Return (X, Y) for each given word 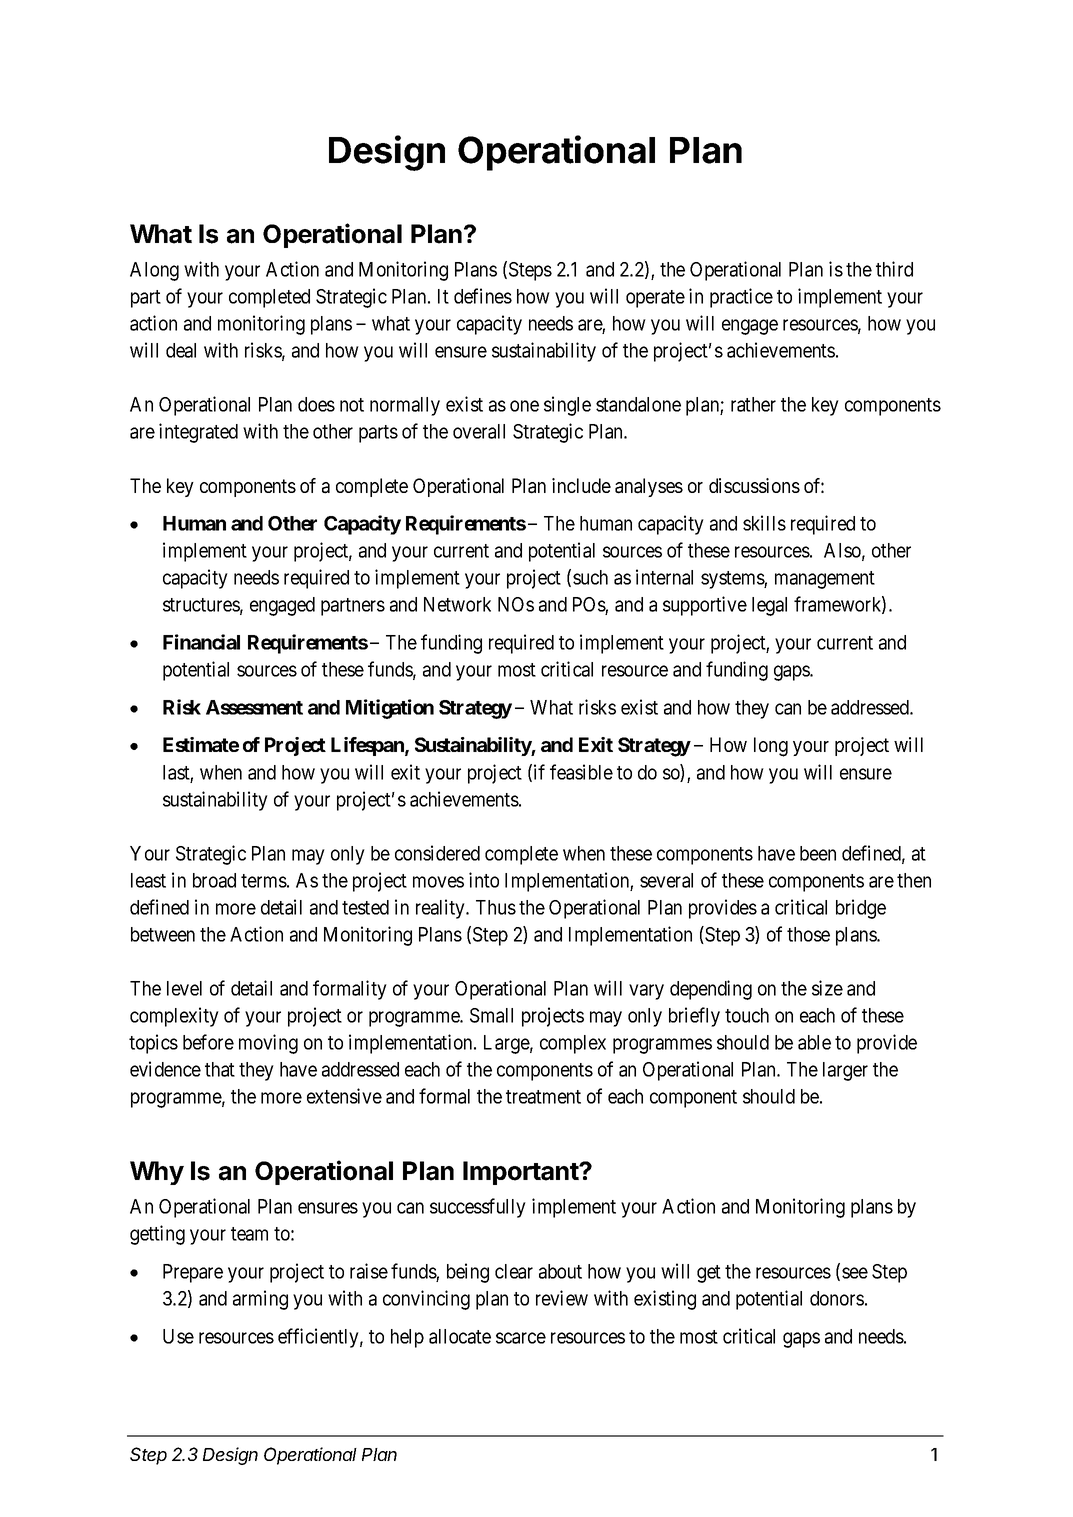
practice (741, 298)
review (562, 1298)
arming (260, 1300)
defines (483, 296)
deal (181, 350)
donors (837, 1298)
